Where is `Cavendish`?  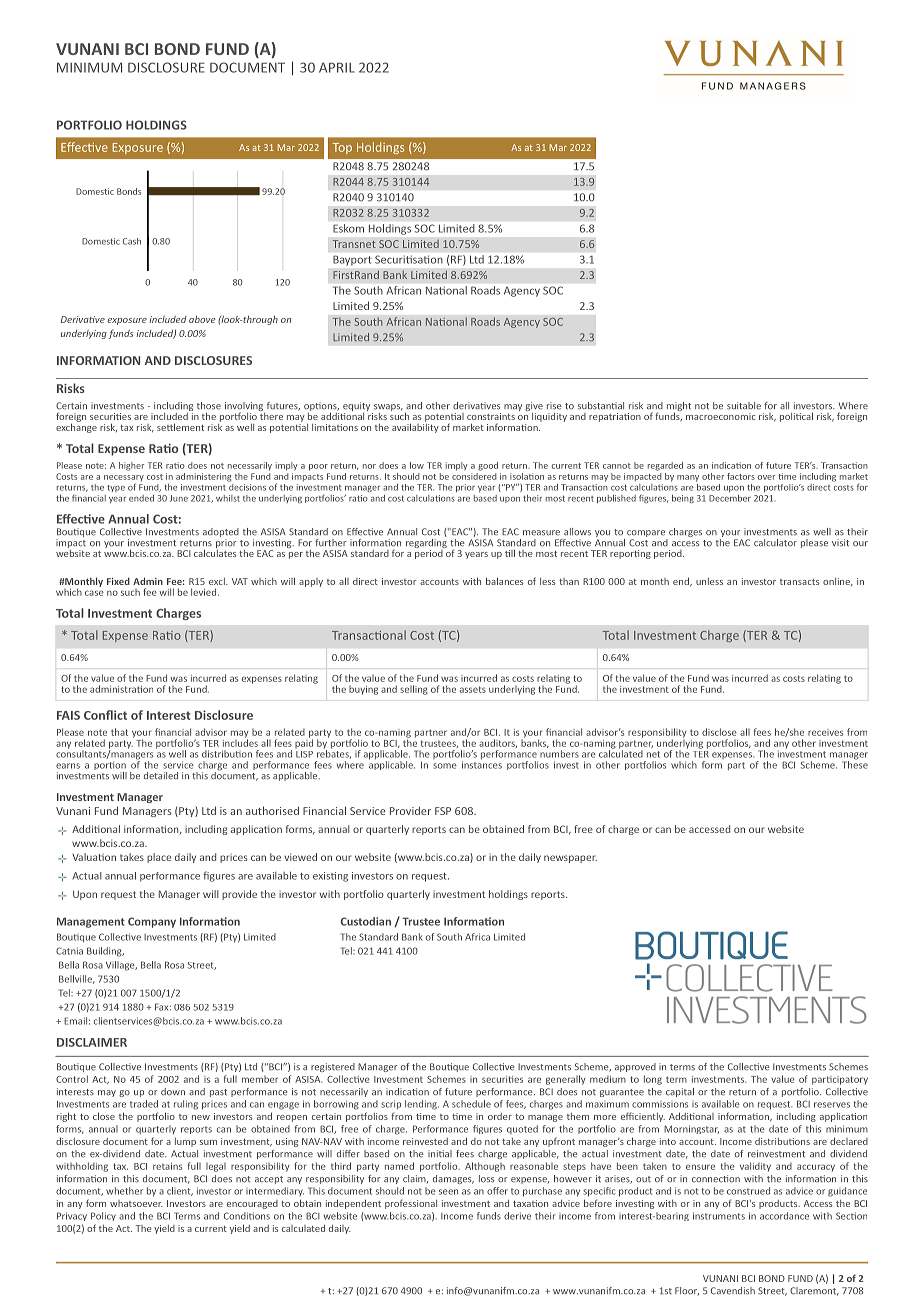 Cavendish is located at coordinates (733, 1291).
